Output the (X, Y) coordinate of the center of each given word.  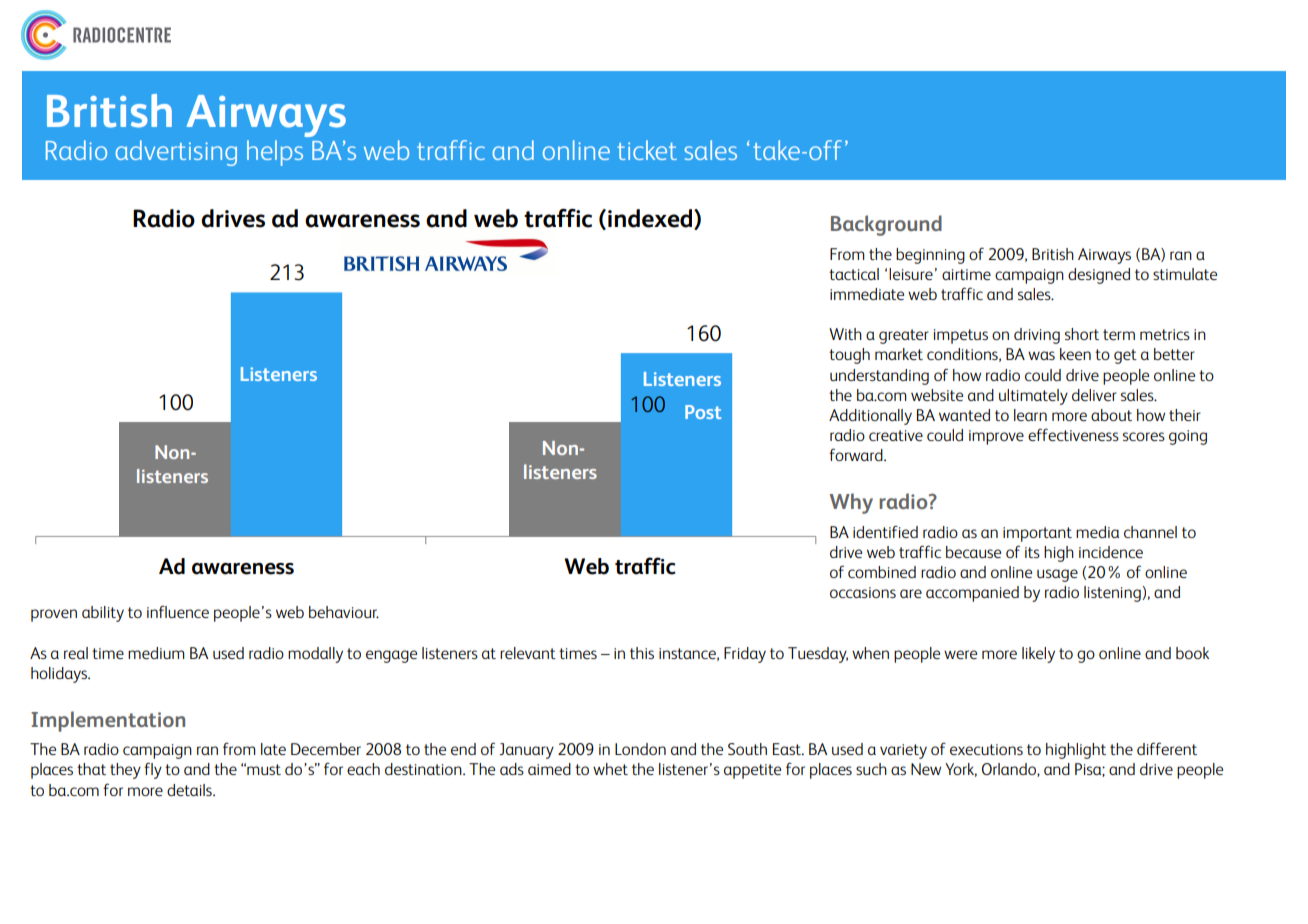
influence (178, 611)
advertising (176, 153)
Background (886, 225)
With (845, 334)
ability (103, 614)
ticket (647, 150)
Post (703, 412)
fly (153, 770)
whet (610, 769)
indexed (651, 219)
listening (1113, 594)
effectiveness (1073, 434)
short (1082, 334)
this (642, 653)
